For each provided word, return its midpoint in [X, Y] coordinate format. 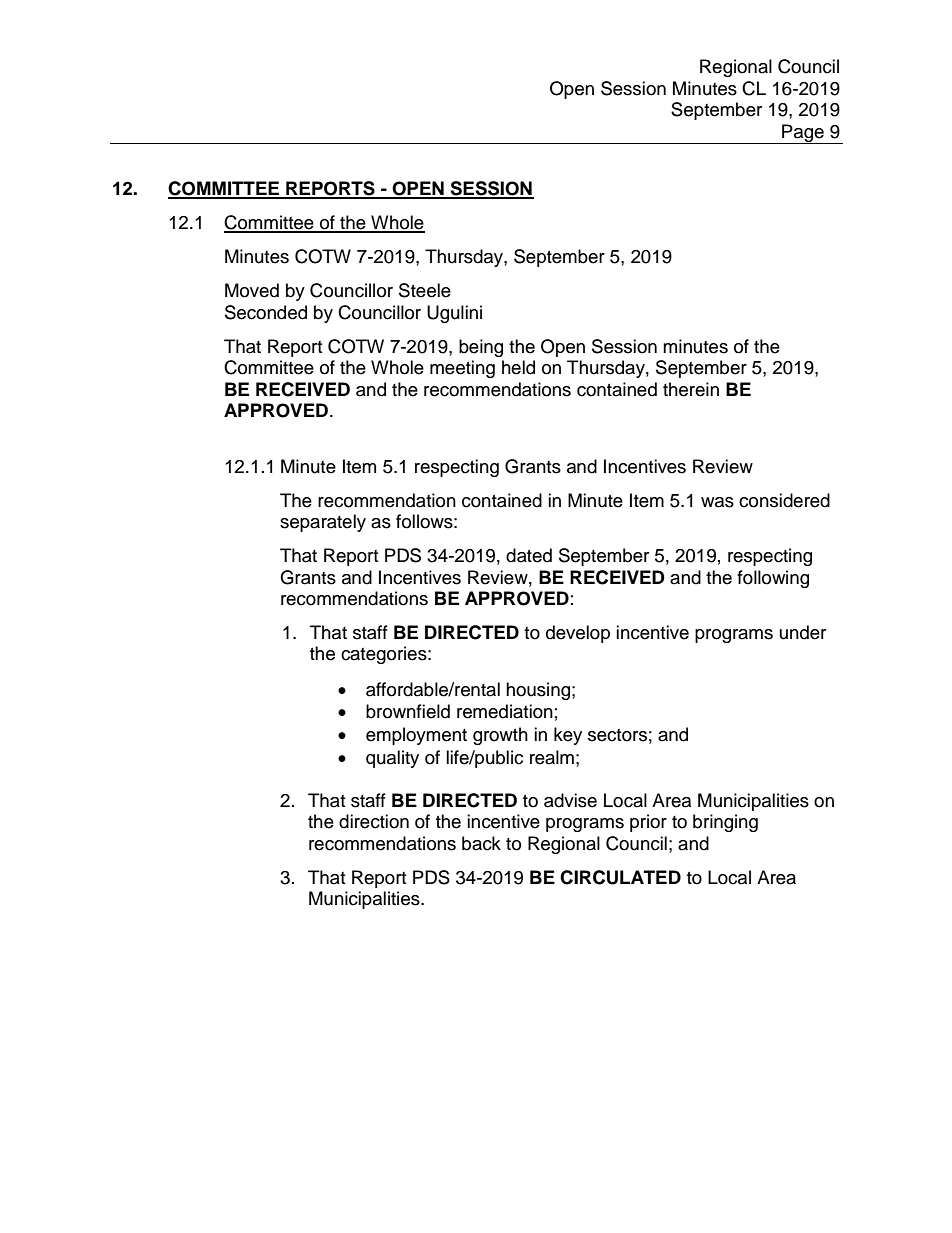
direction [374, 821]
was [717, 502]
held [518, 367]
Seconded [266, 312]
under [803, 632]
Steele [425, 290]
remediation [505, 711]
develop [578, 634]
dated [529, 555]
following [773, 579]
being [481, 348]
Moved [252, 290]
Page [803, 134]
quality [392, 759]
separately [323, 523]
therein [691, 389]
